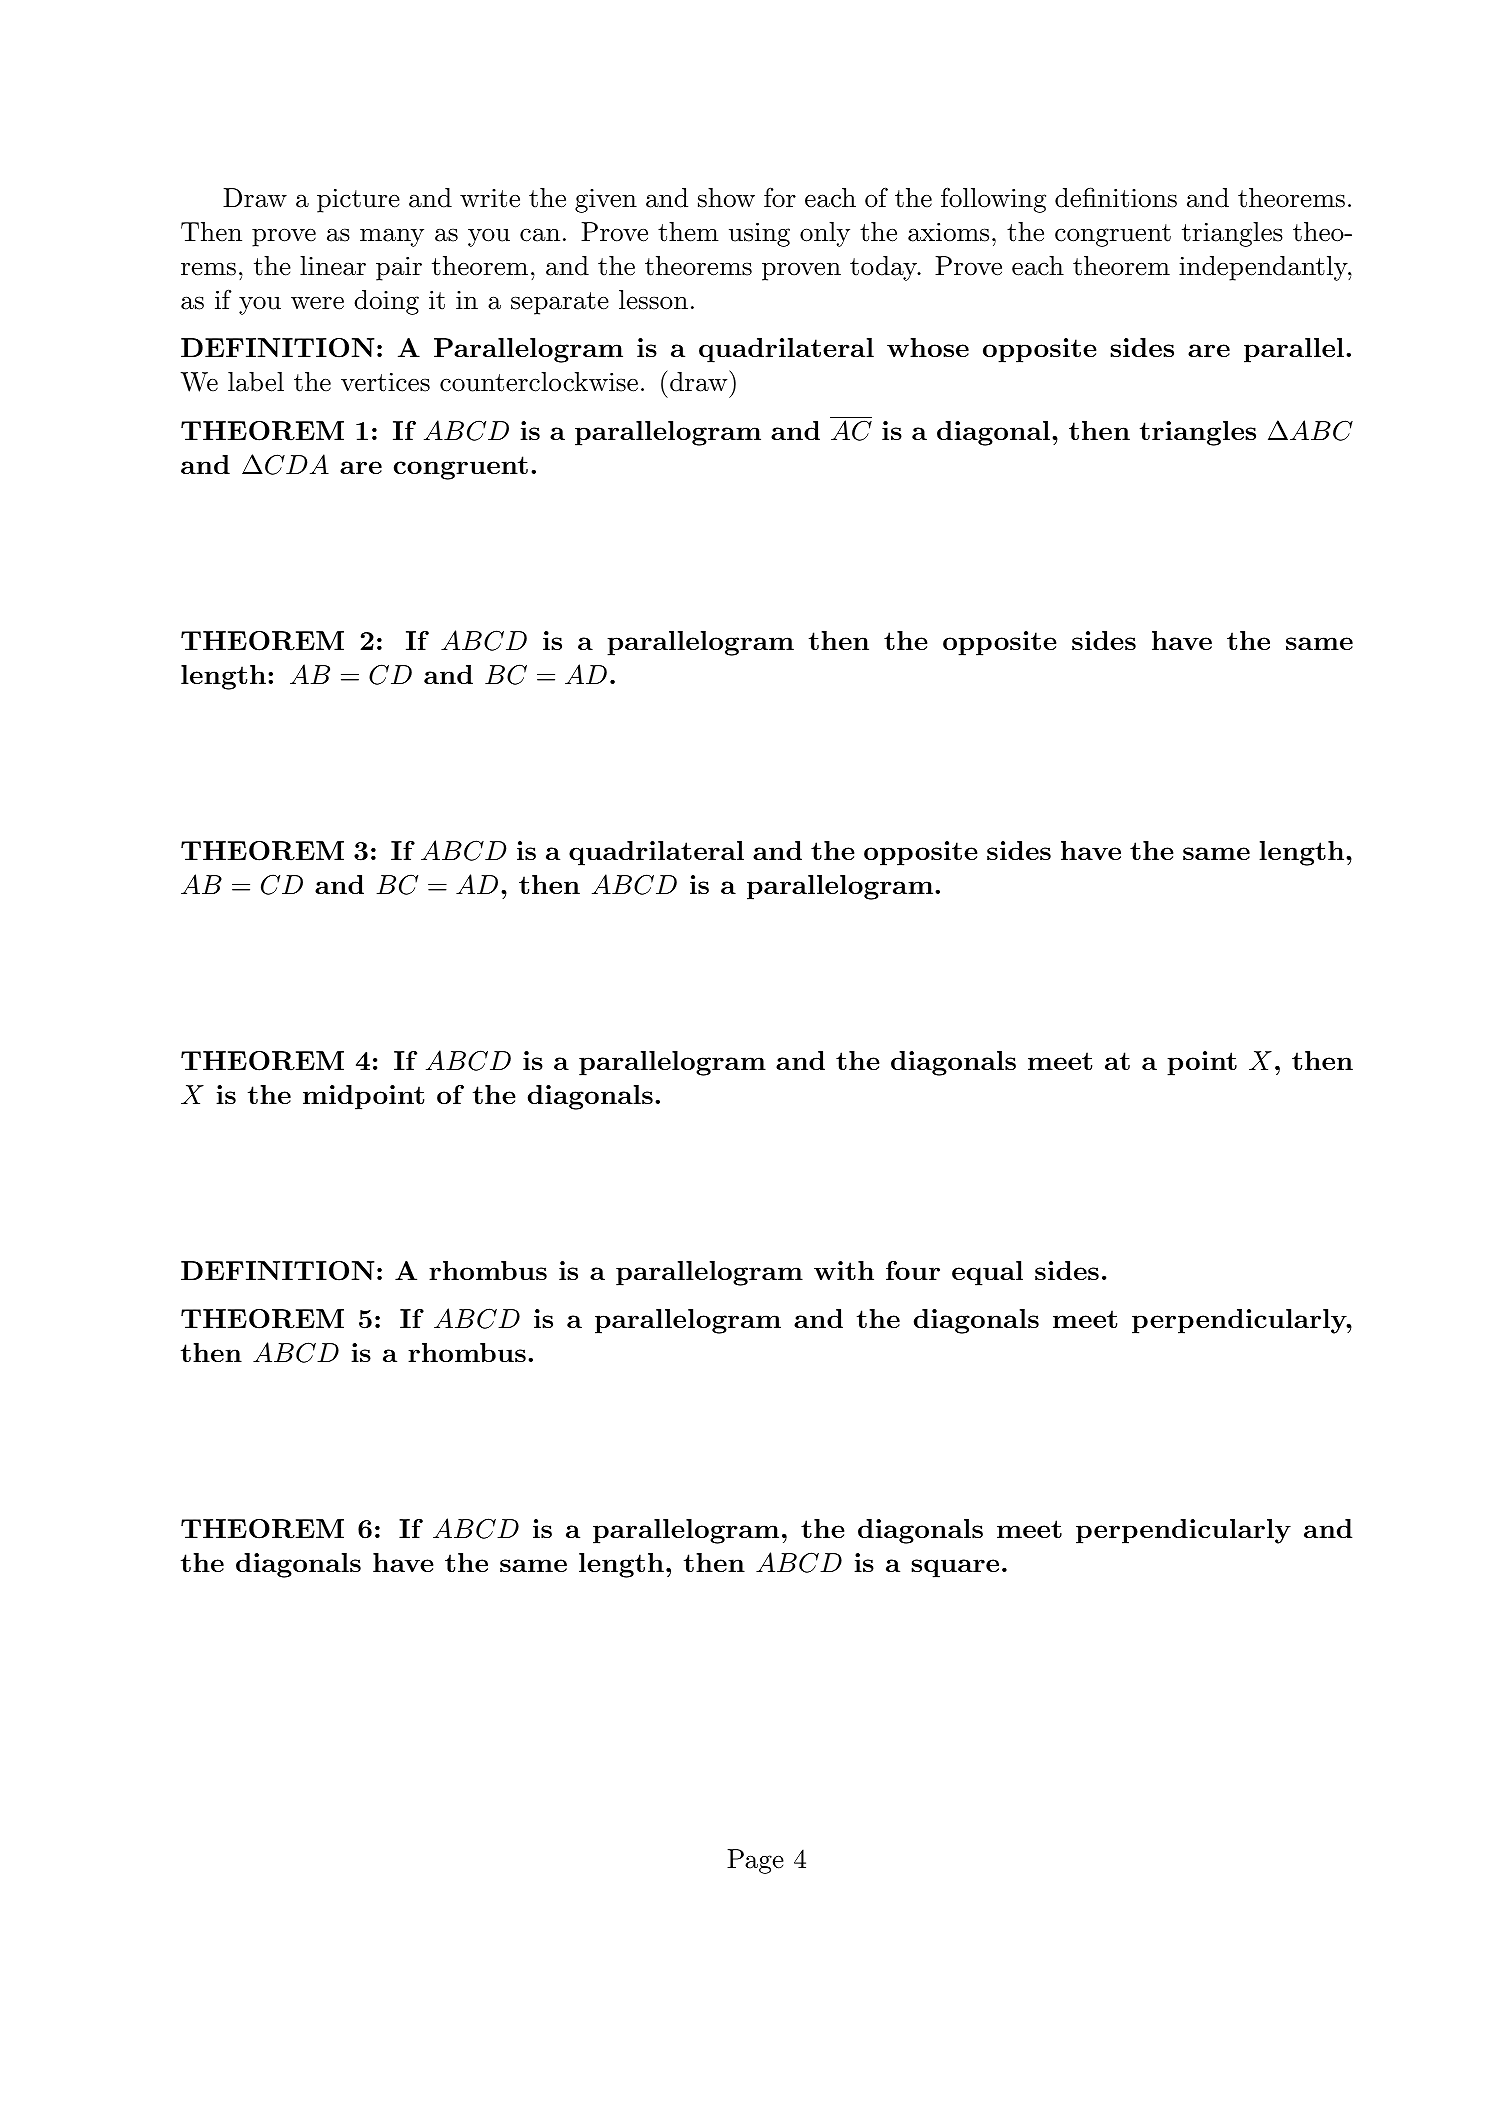 This screenshot has height=2110, width=1492. Describe the element at coordinates (844, 1270) in the screenshot. I see `with` at that location.
